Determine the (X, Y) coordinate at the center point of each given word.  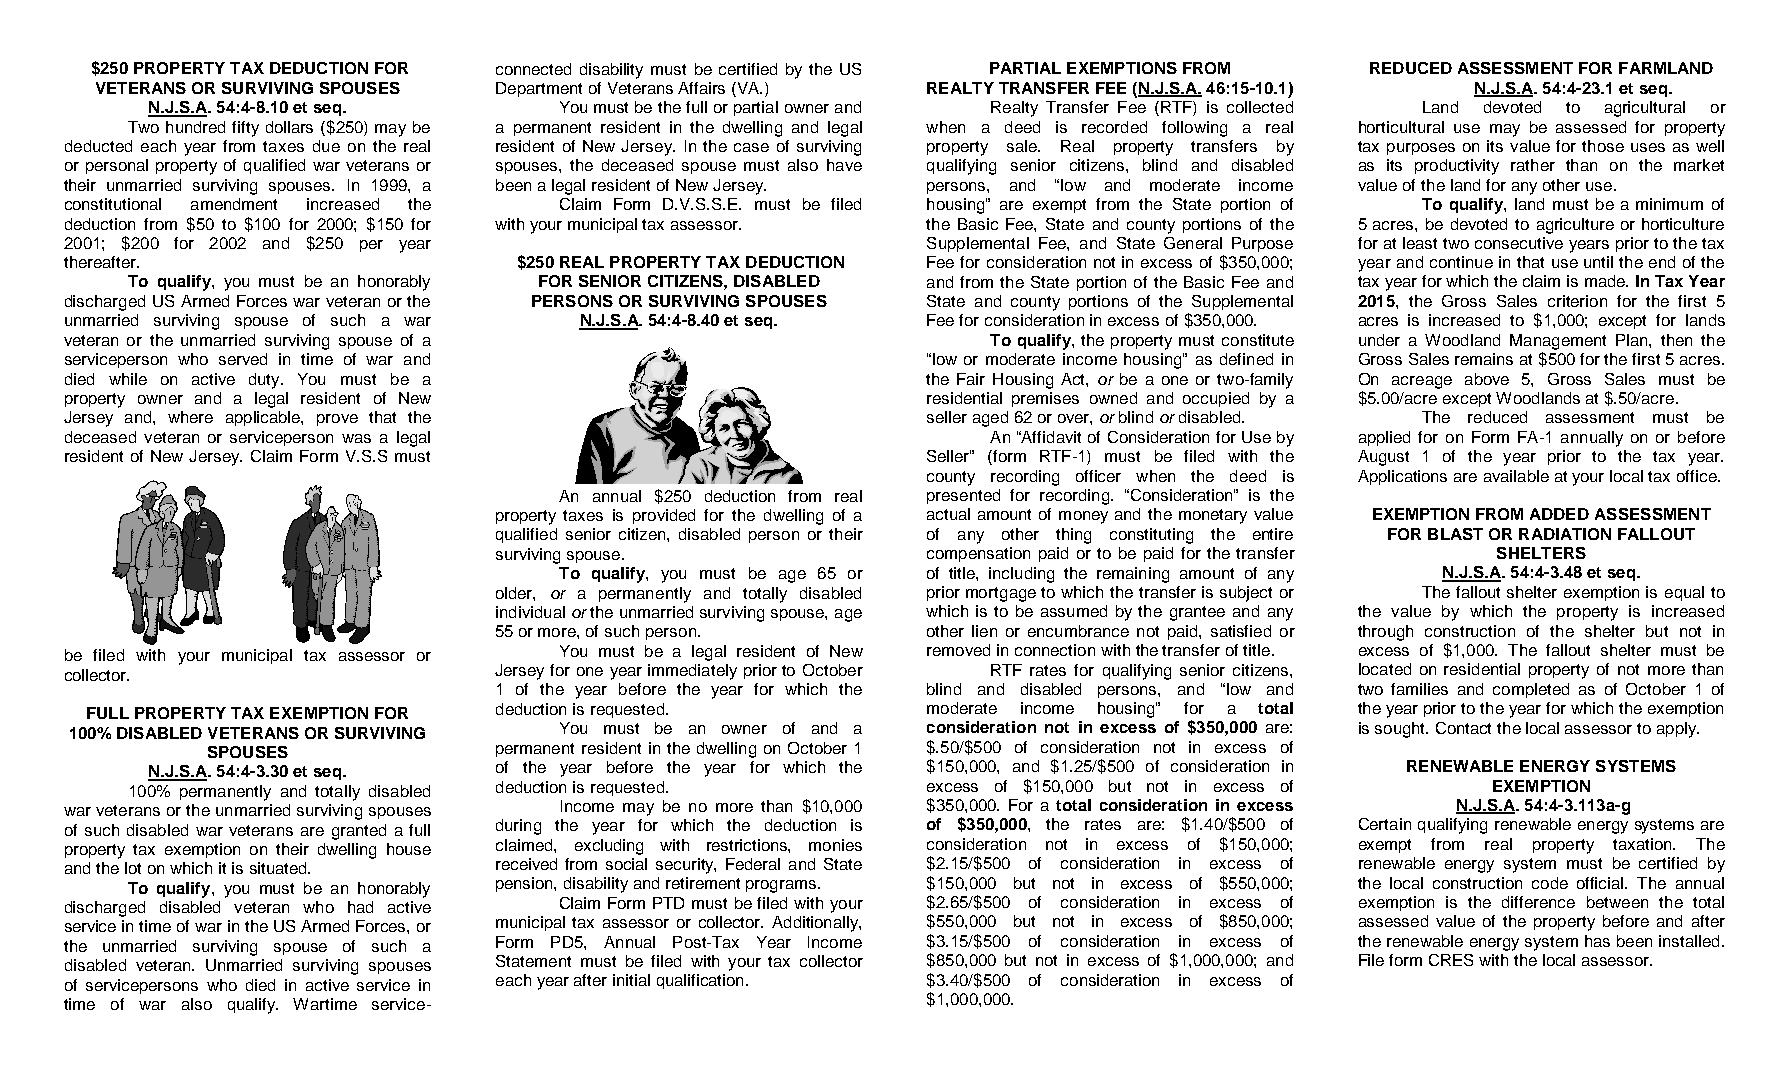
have (844, 165)
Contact (1463, 728)
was (356, 438)
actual (948, 514)
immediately (692, 672)
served (243, 359)
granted (359, 832)
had (360, 907)
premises (1045, 399)
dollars (289, 127)
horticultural (1401, 127)
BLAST (1455, 534)
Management (1558, 342)
